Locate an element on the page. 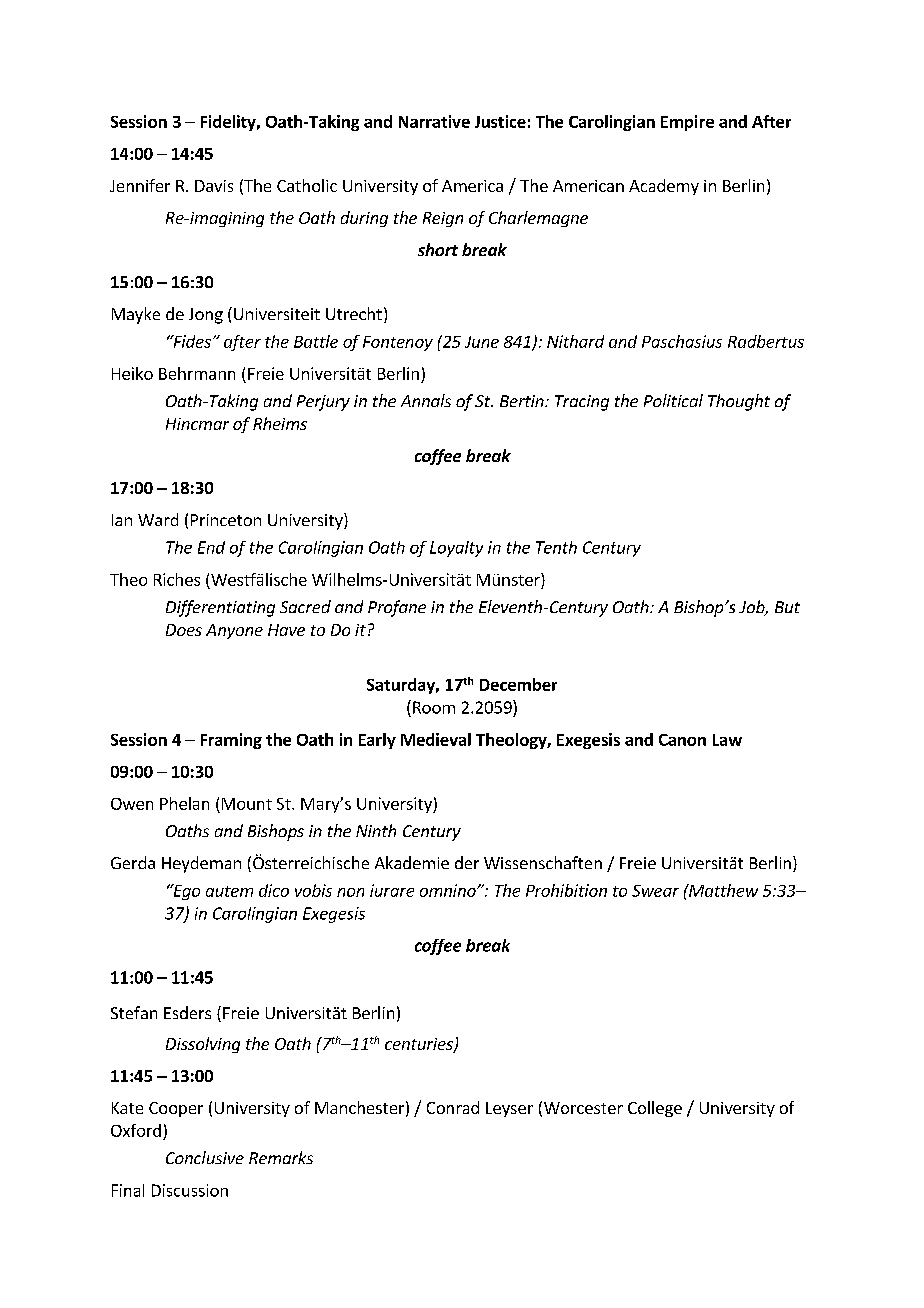 The image size is (924, 1308). Conclusive is located at coordinates (205, 1157).
